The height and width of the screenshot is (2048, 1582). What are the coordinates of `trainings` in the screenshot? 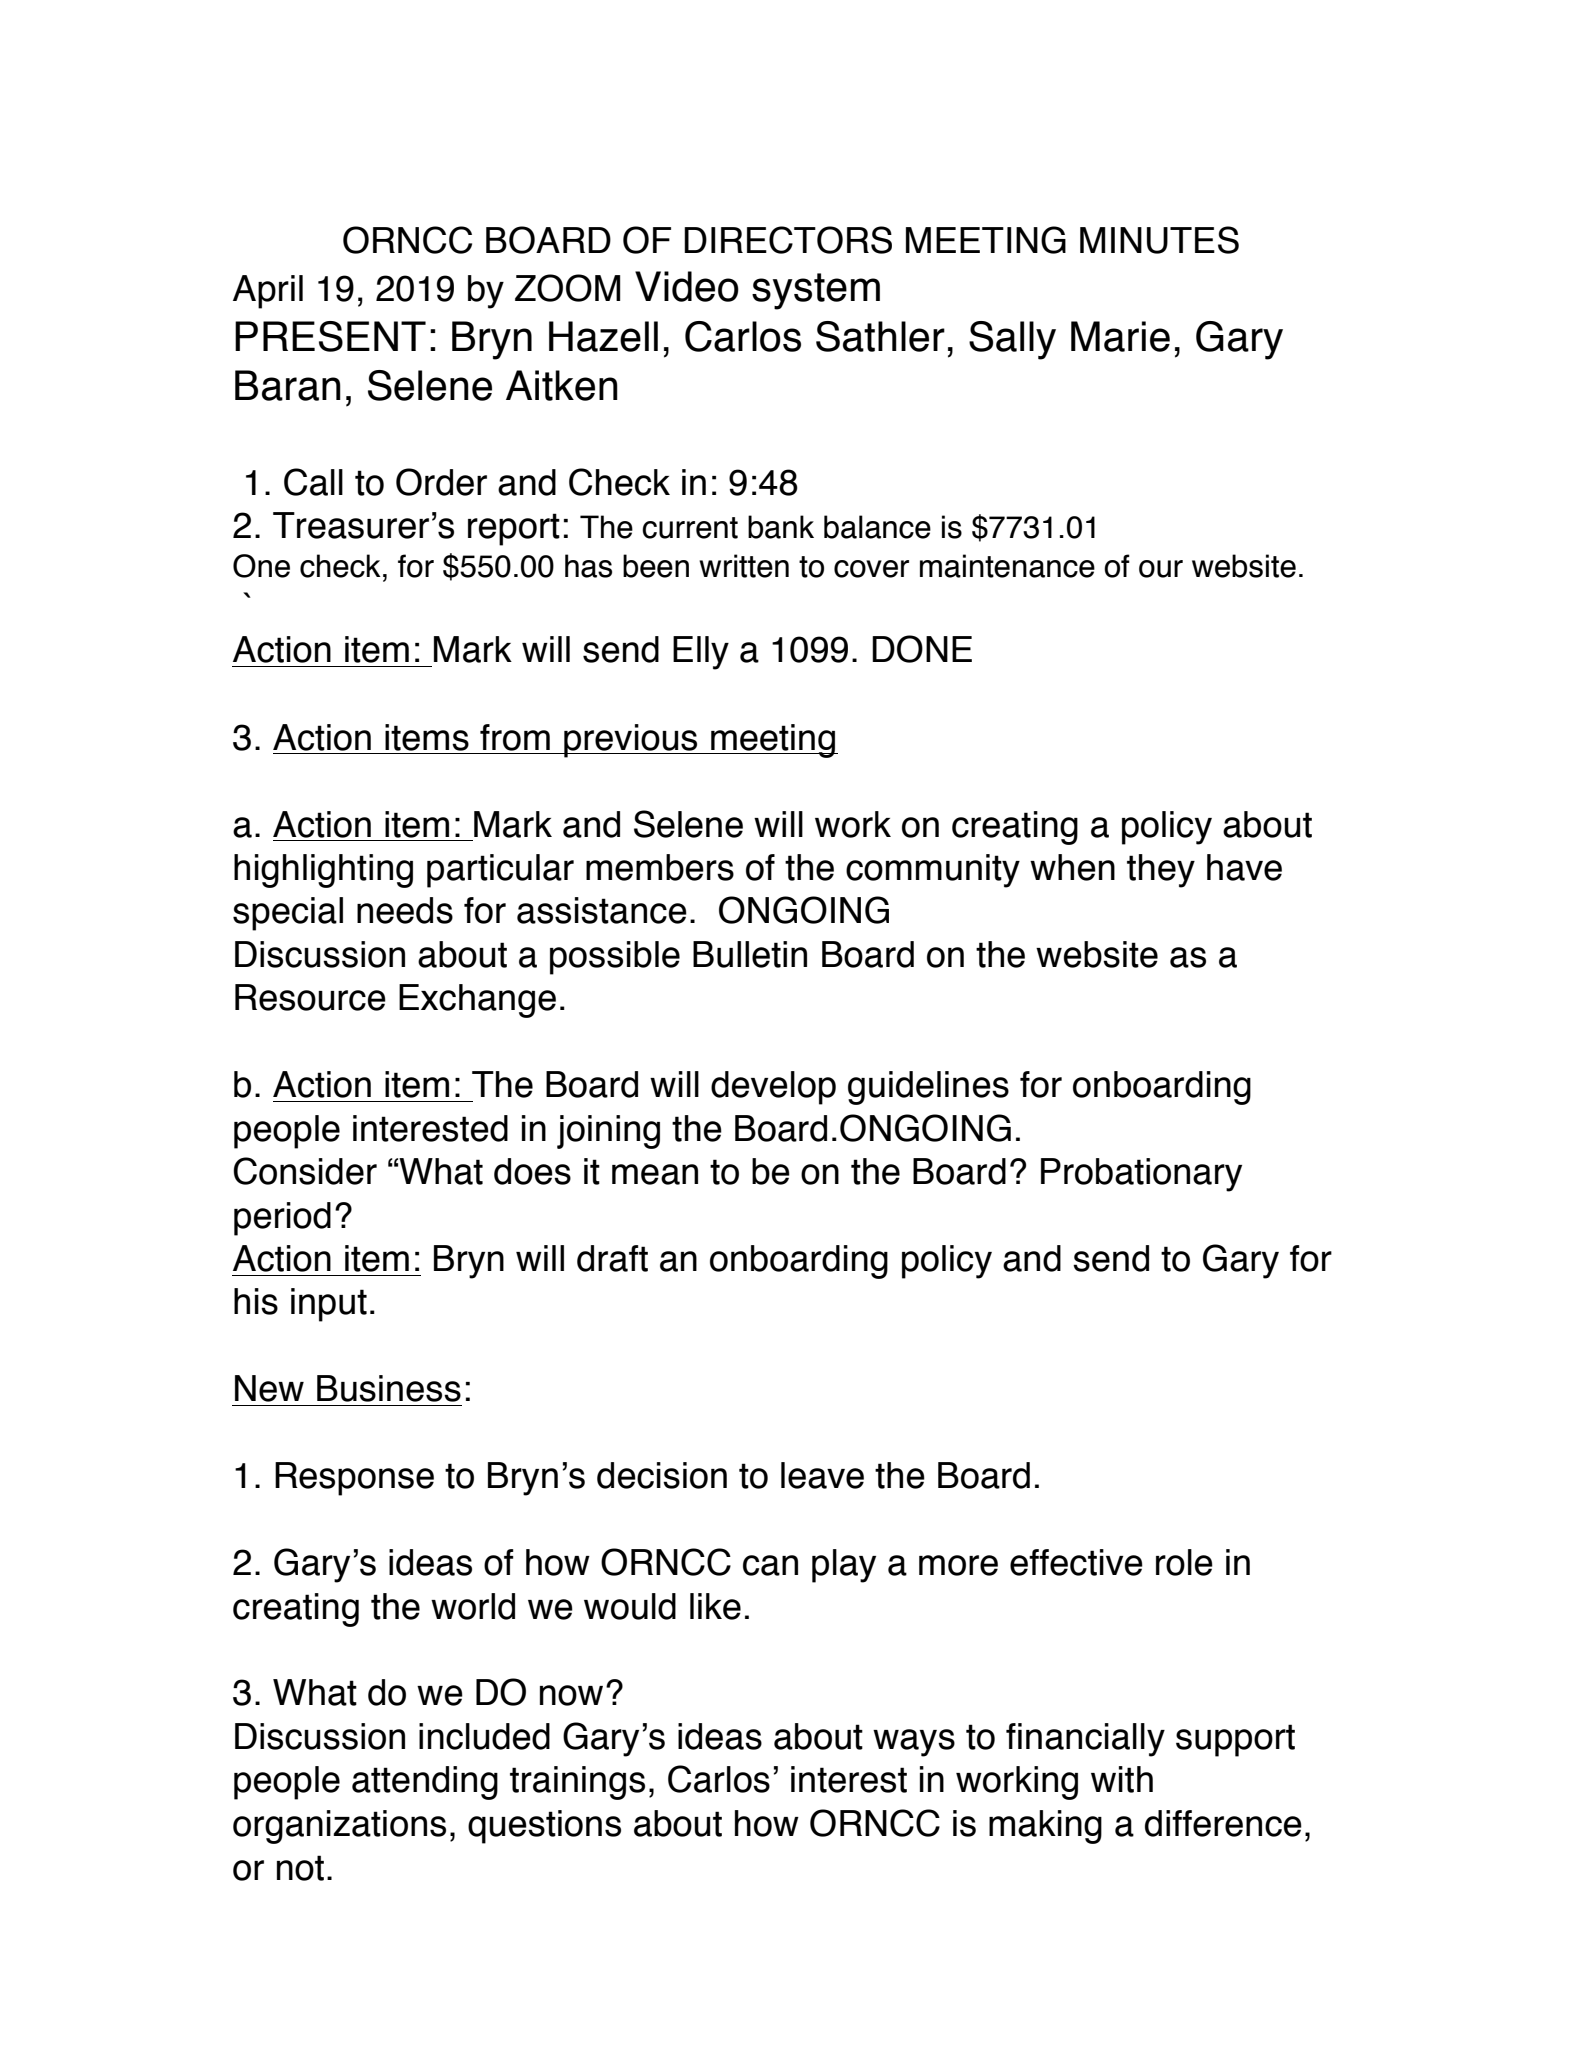 It's located at (577, 1783).
